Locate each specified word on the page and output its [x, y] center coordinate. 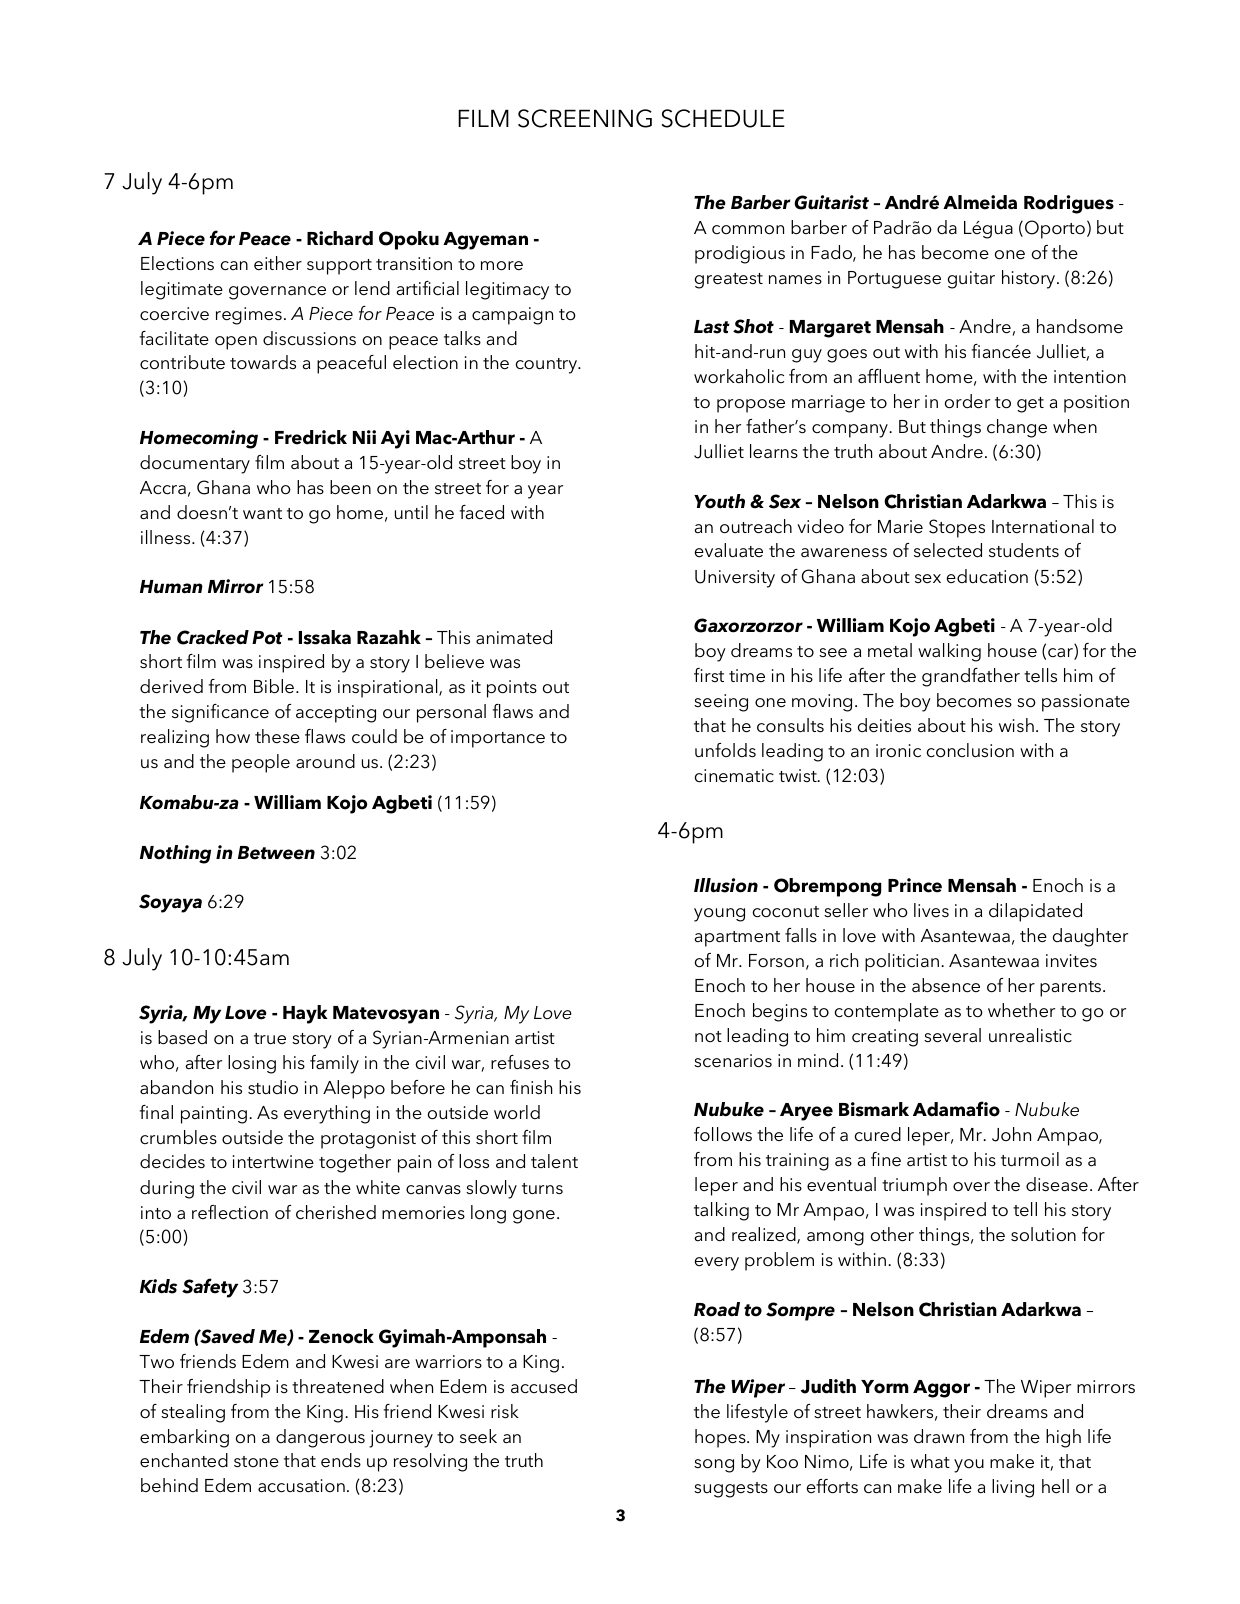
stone [256, 1461]
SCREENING [585, 118]
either [278, 263]
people [261, 763]
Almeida [980, 202]
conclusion [970, 750]
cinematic [734, 776]
